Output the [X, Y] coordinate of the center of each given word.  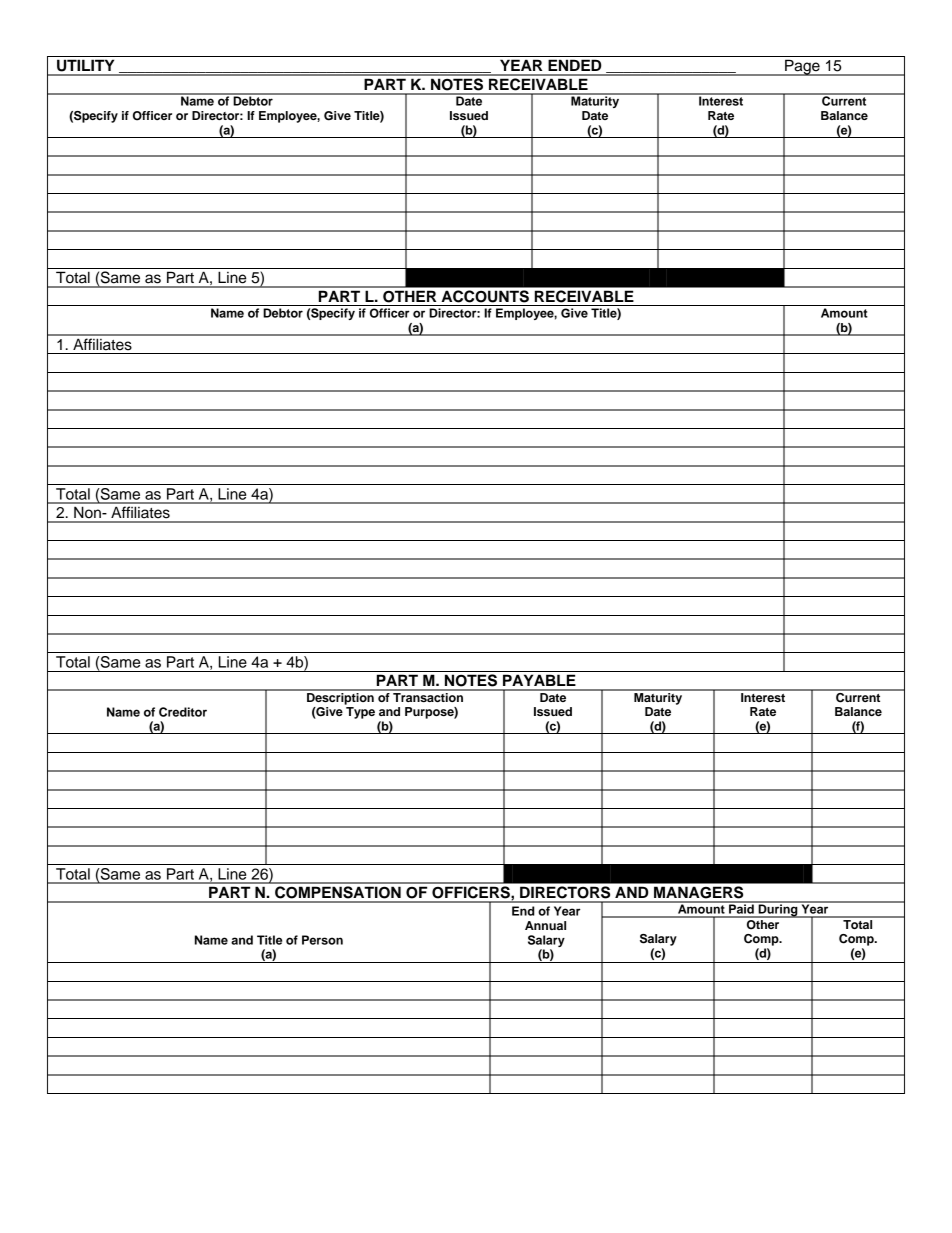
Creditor [183, 712]
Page [802, 67]
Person [322, 940]
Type [360, 713]
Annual [545, 925]
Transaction [428, 696]
